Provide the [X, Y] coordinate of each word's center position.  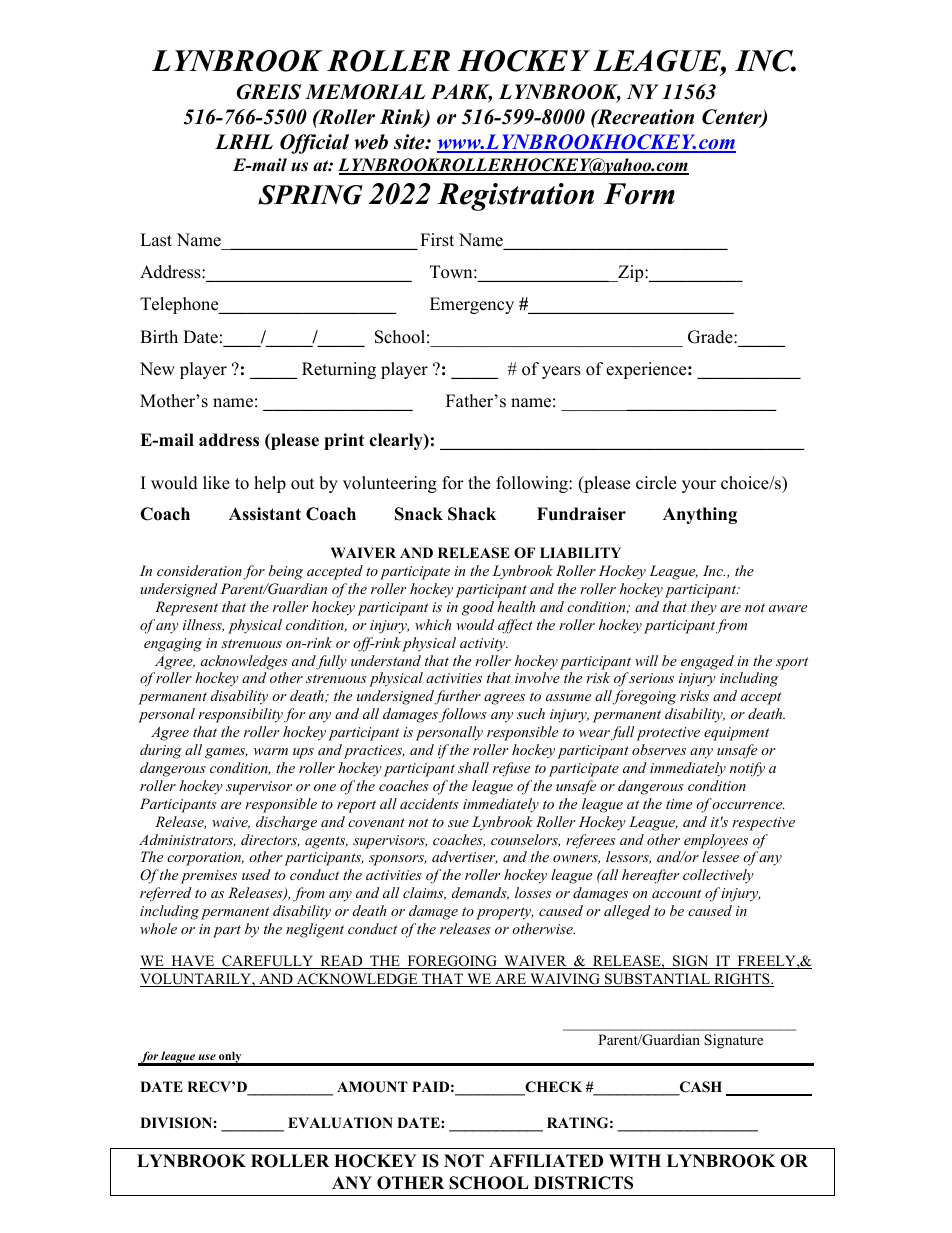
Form [639, 194]
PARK [461, 92]
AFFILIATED [546, 1160]
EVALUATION [340, 1123]
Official [314, 144]
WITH [635, 1160]
